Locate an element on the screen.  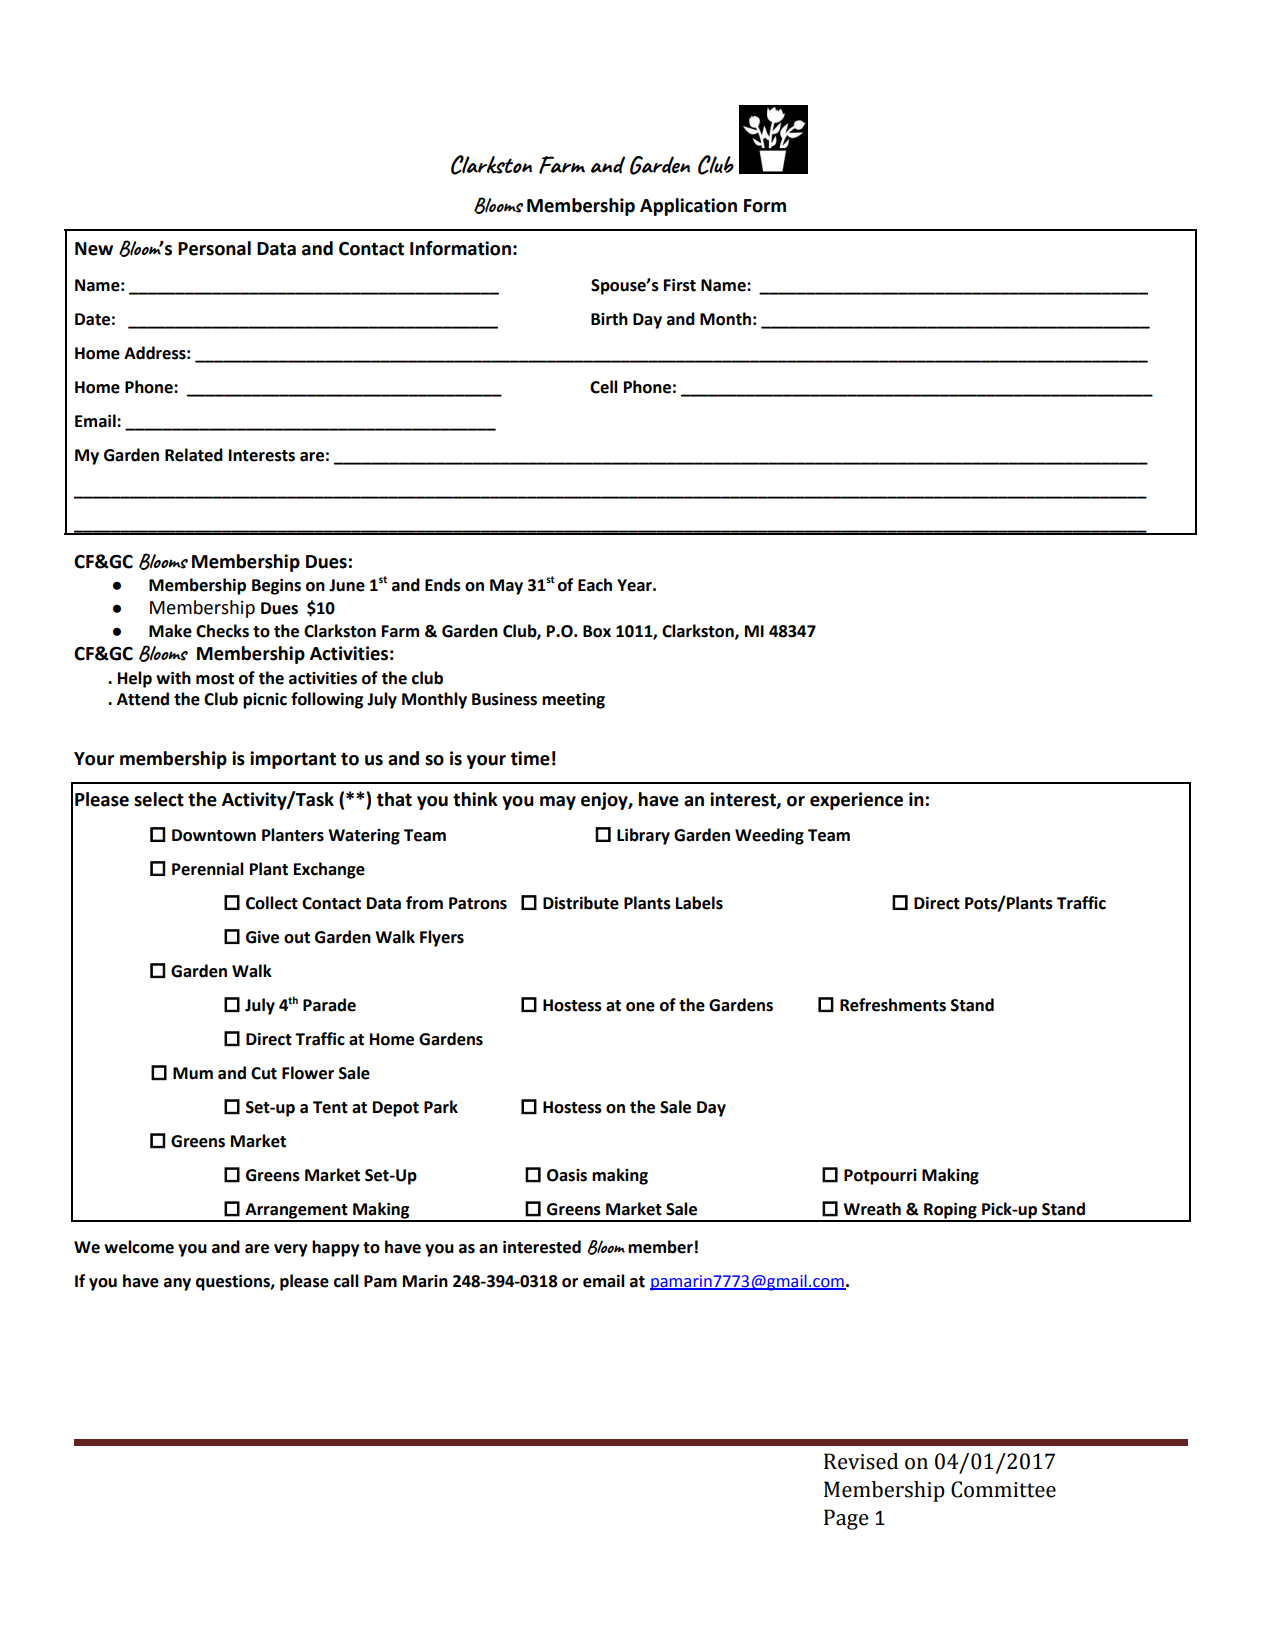
Birth is located at coordinates (609, 319).
